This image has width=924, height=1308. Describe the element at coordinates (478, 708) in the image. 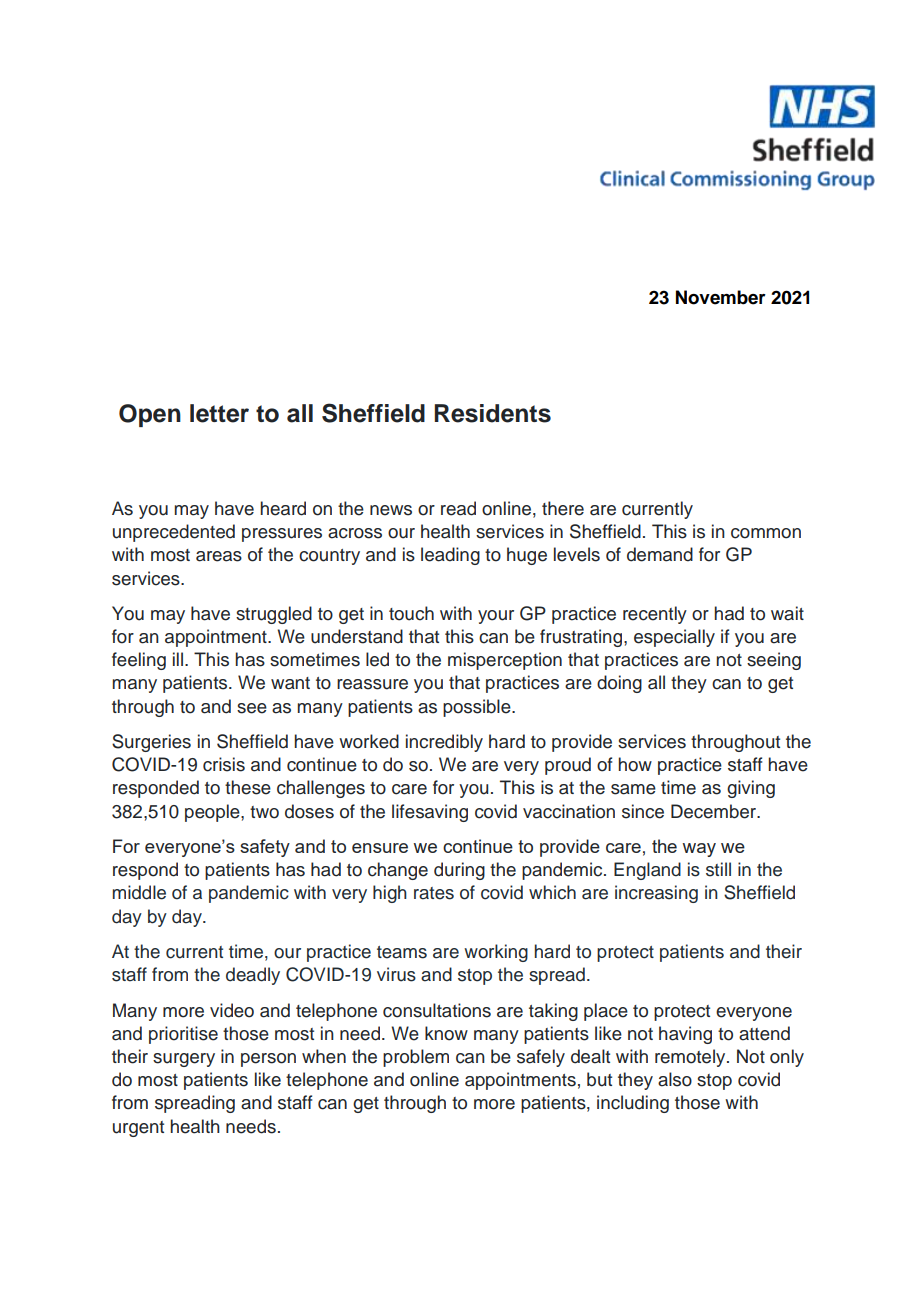

I see `possible` at that location.
